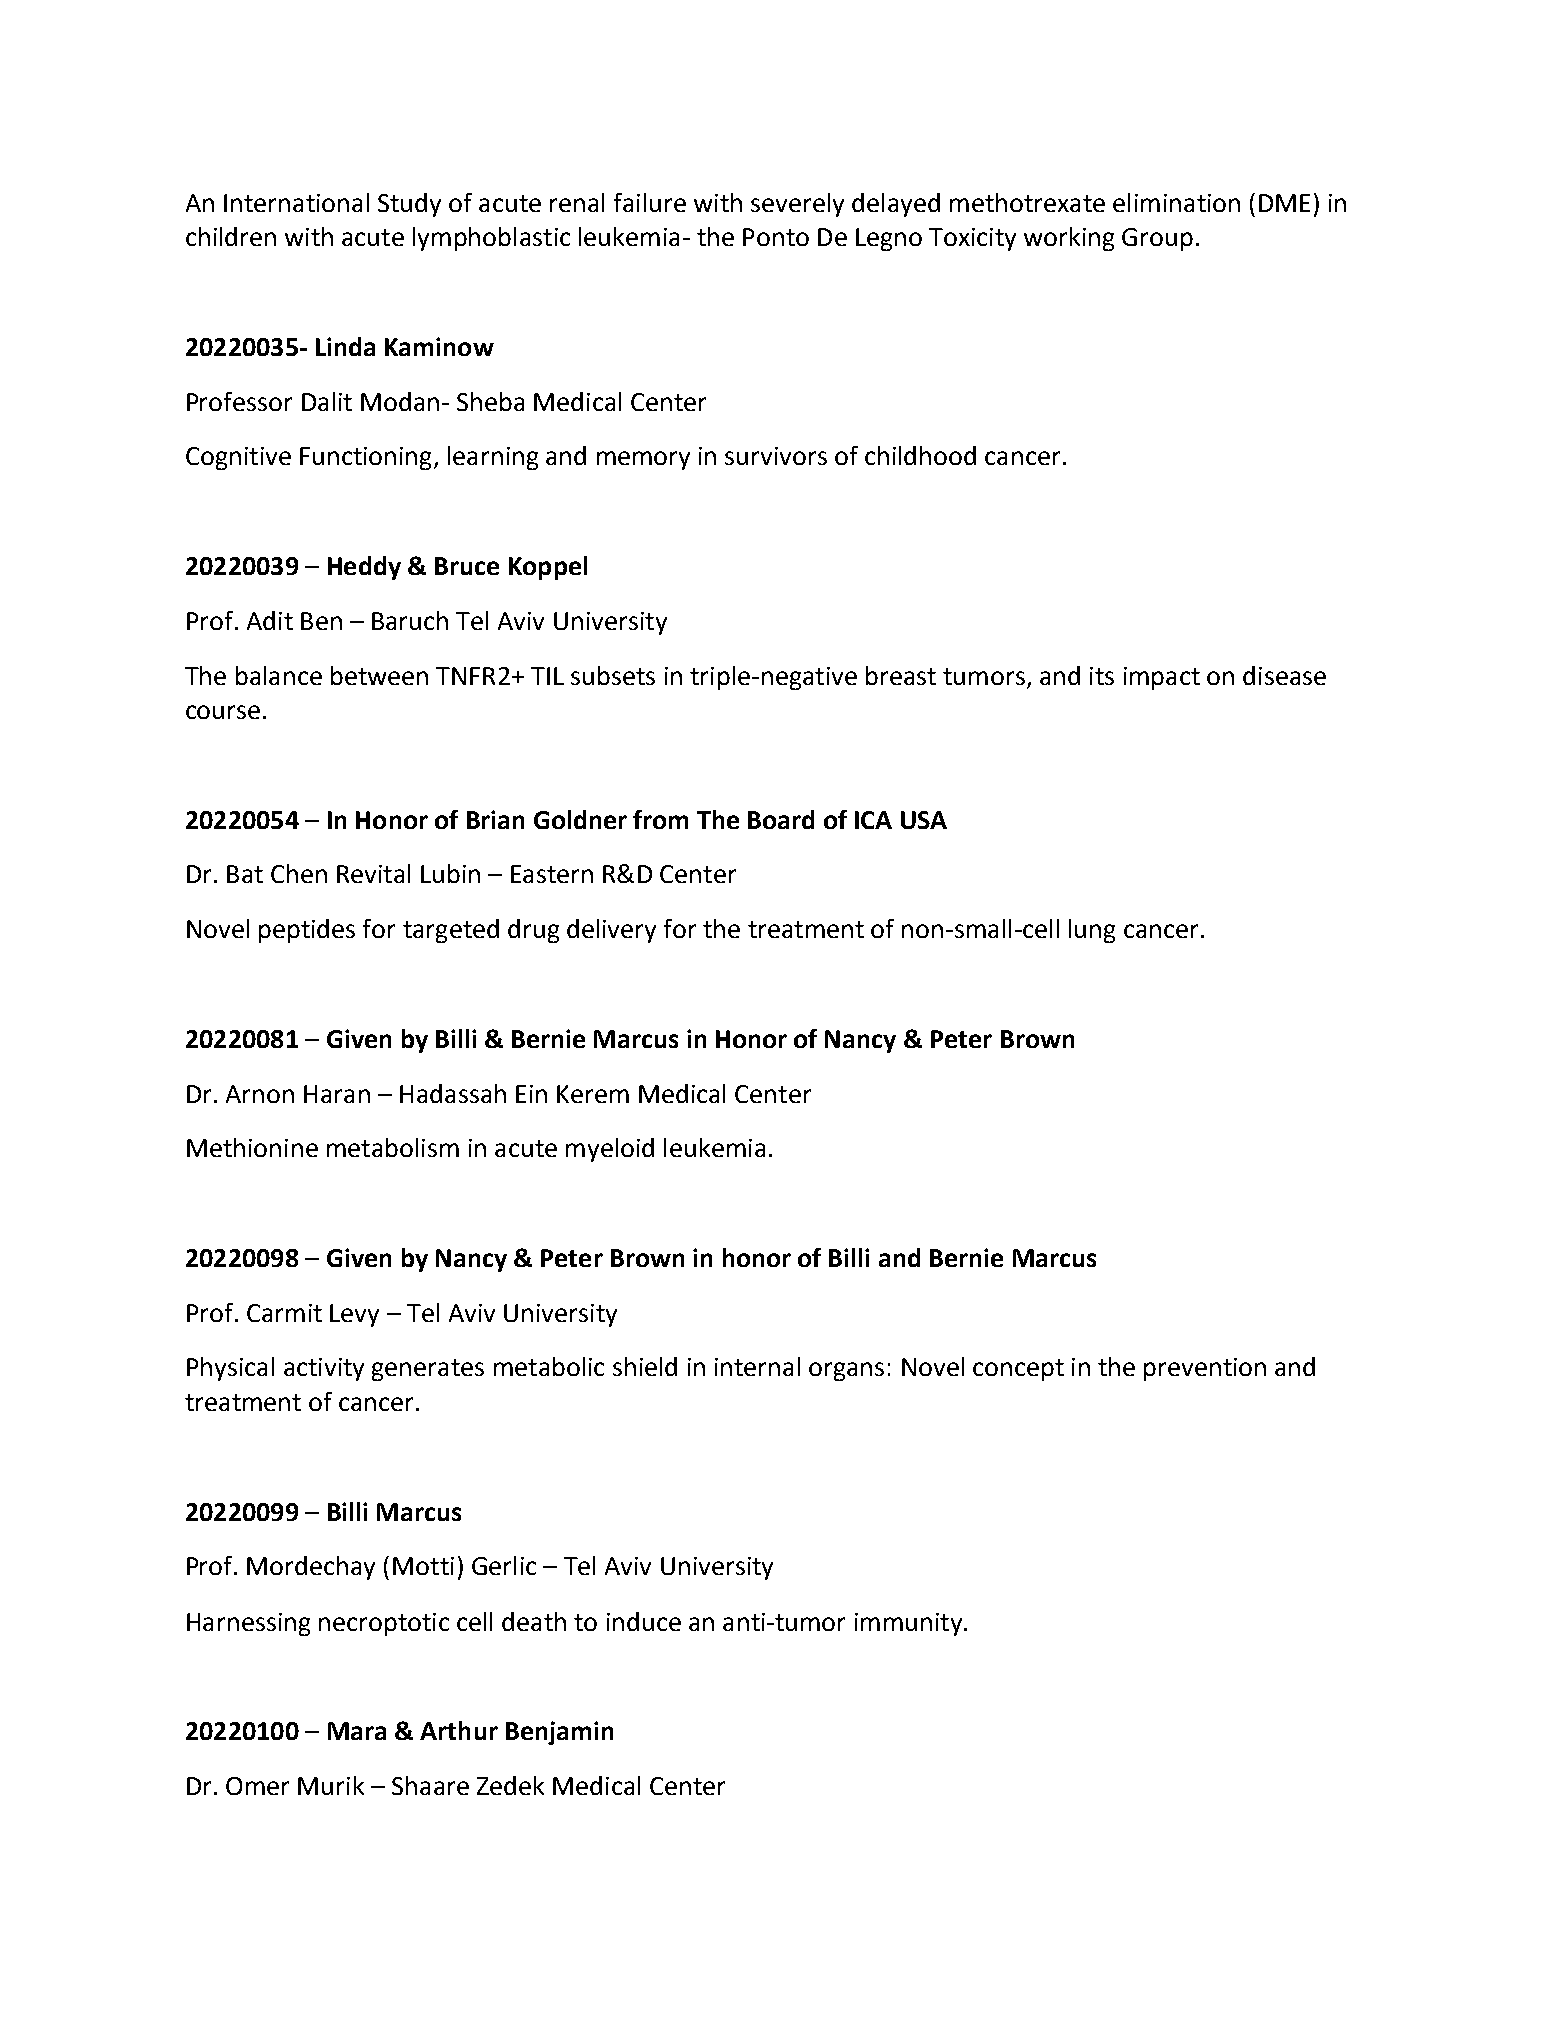 The height and width of the screenshot is (2026, 1566). What do you see at coordinates (379, 675) in the screenshot?
I see `between` at bounding box center [379, 675].
